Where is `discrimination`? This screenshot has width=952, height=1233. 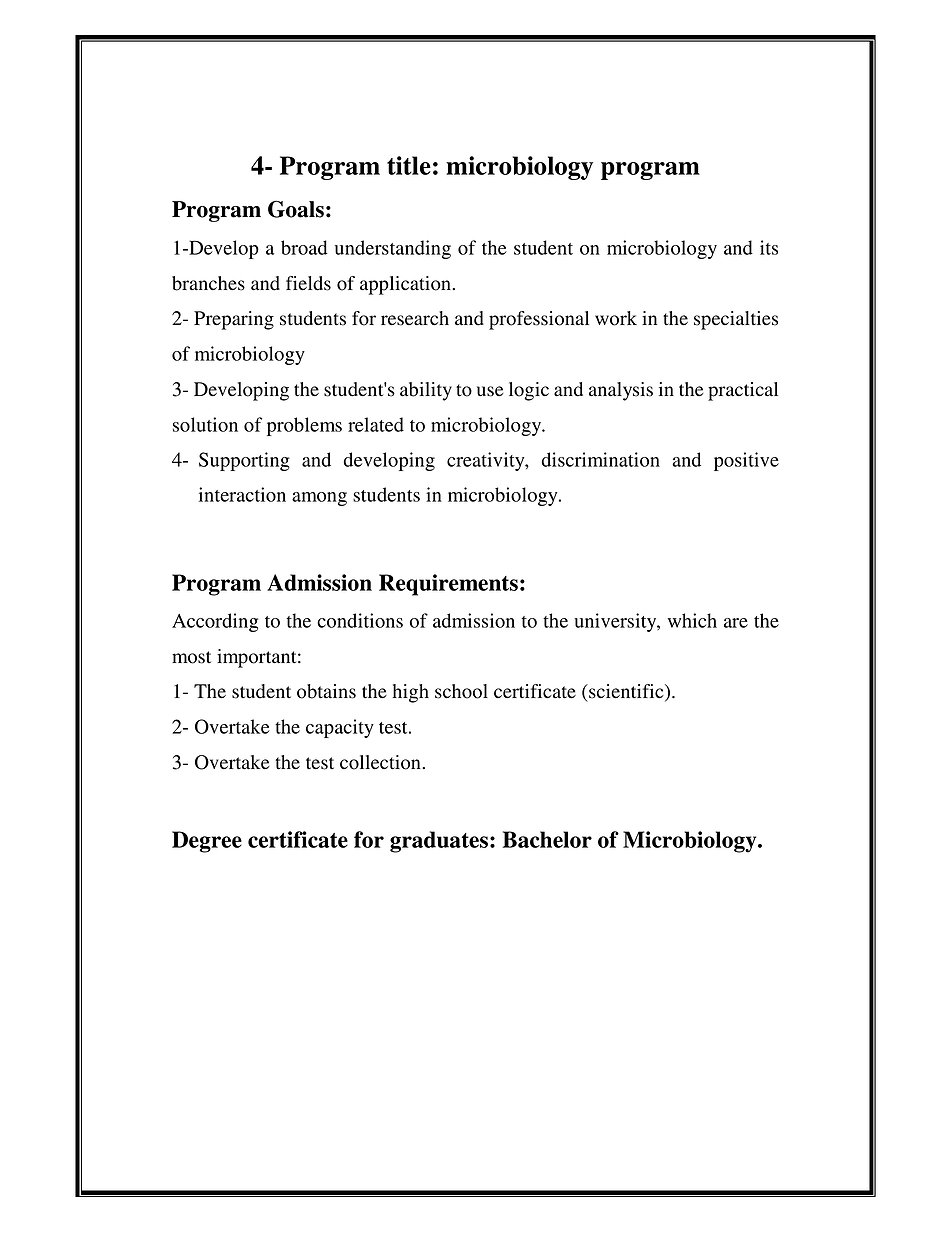 discrimination is located at coordinates (600, 459).
